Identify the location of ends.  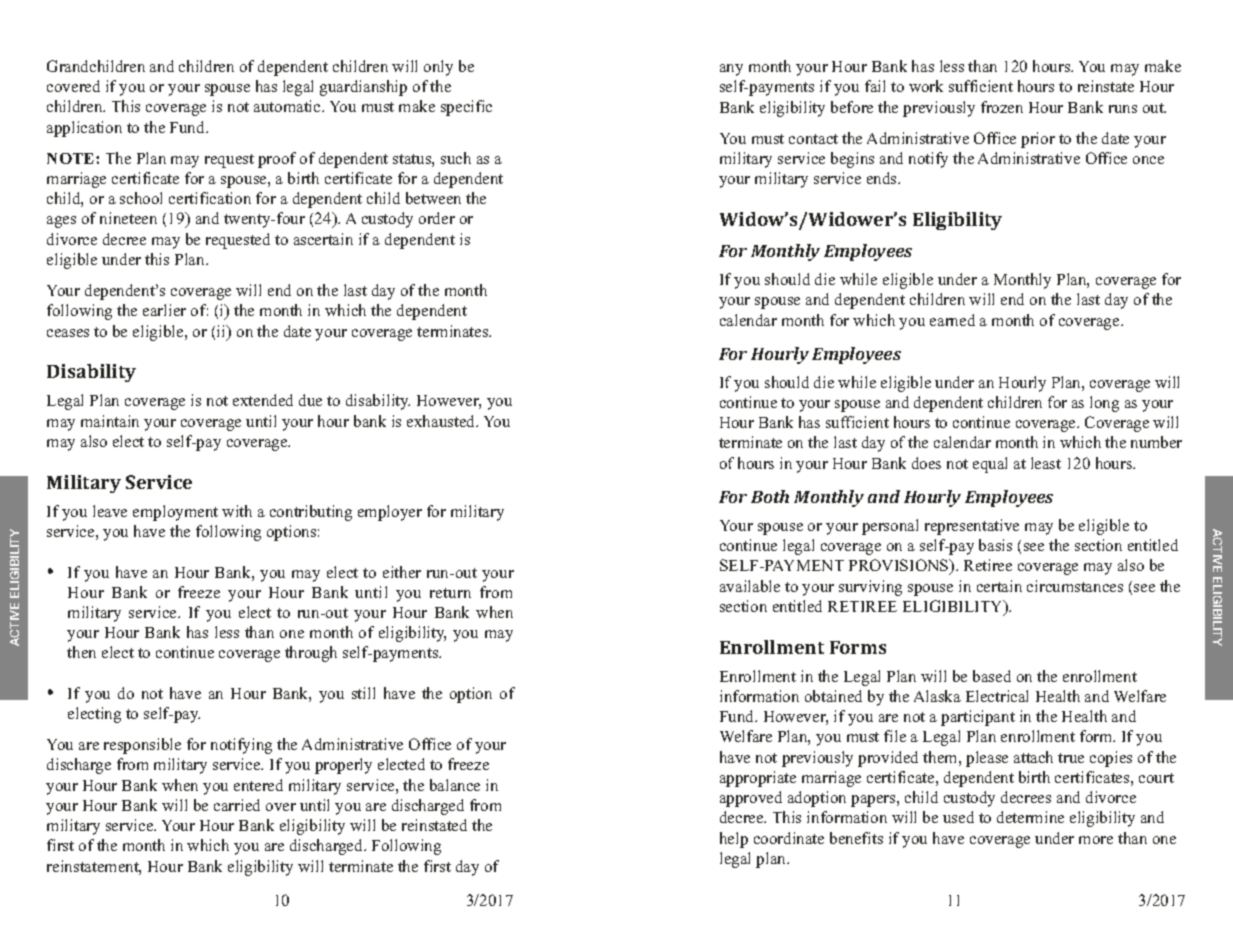
(883, 178).
